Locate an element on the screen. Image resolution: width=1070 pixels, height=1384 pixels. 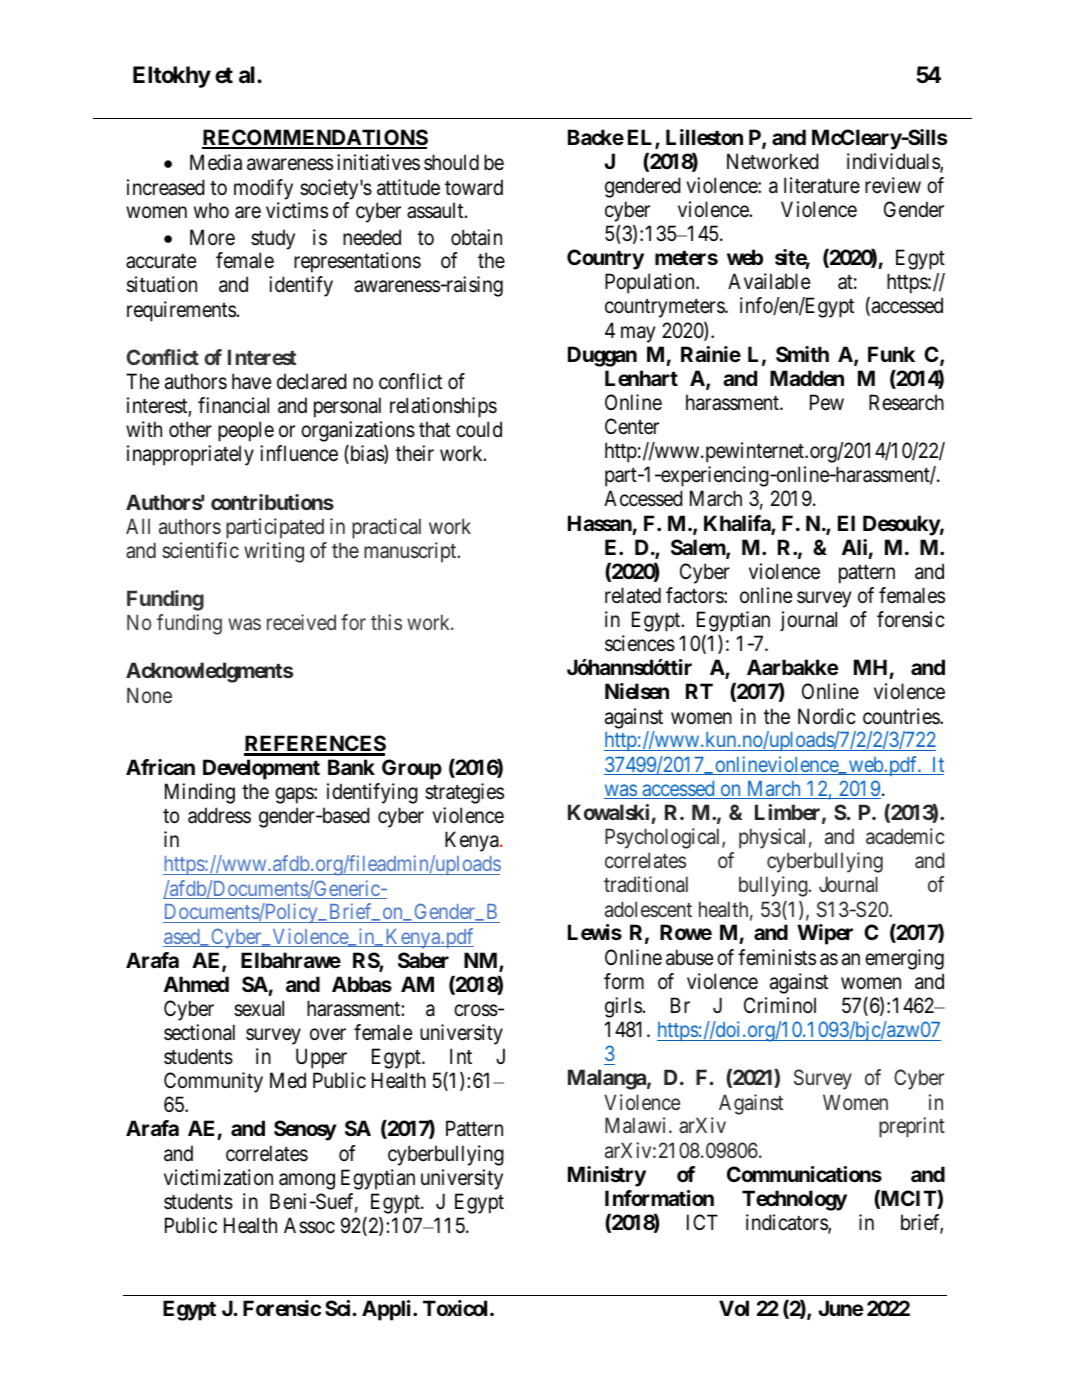
Ahmed is located at coordinates (196, 984).
